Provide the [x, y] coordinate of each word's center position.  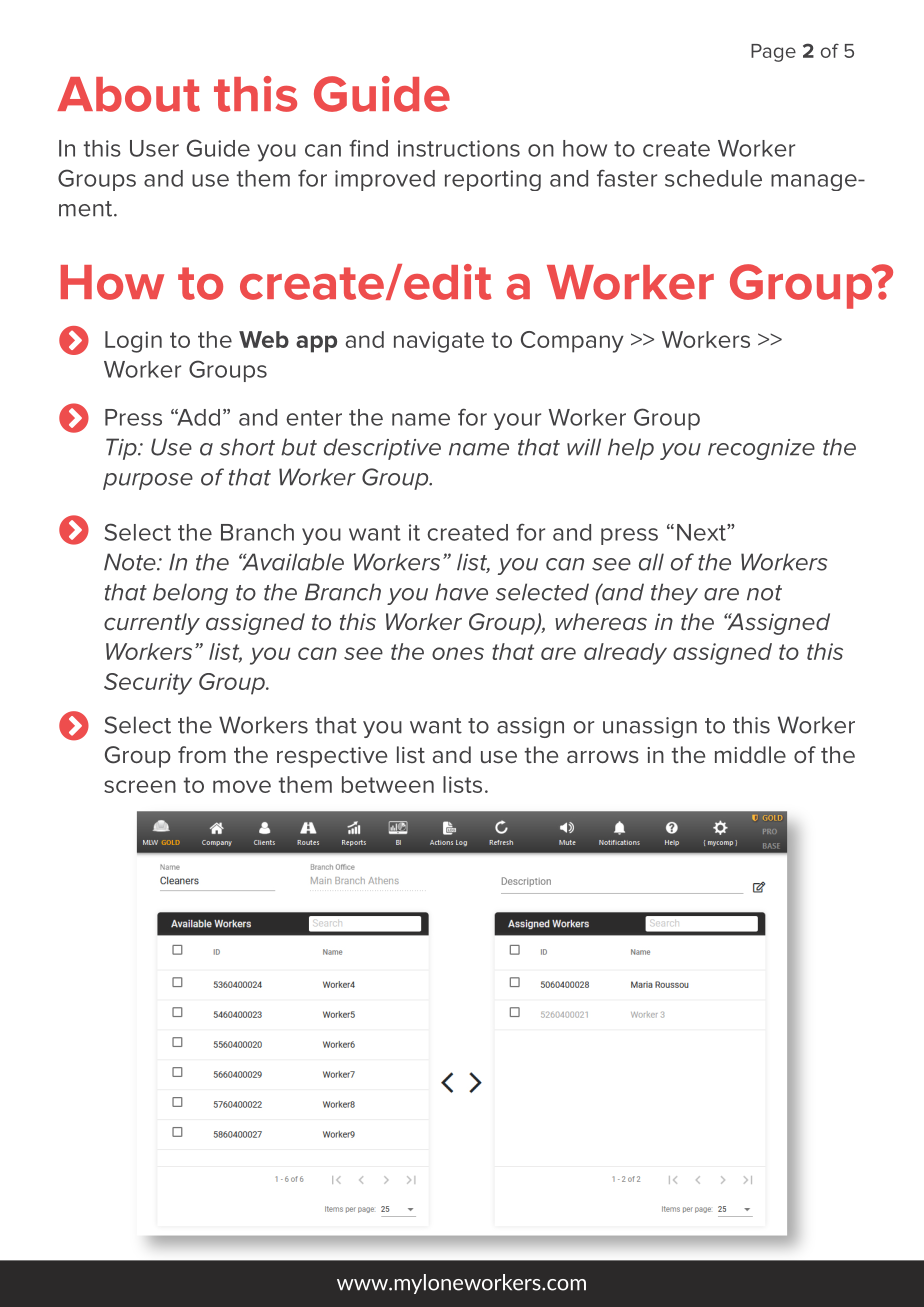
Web [264, 339]
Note [131, 562]
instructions [459, 148]
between [388, 784]
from [202, 754]
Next [702, 532]
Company [572, 342]
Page [773, 53]
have [461, 592]
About [128, 94]
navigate [439, 342]
